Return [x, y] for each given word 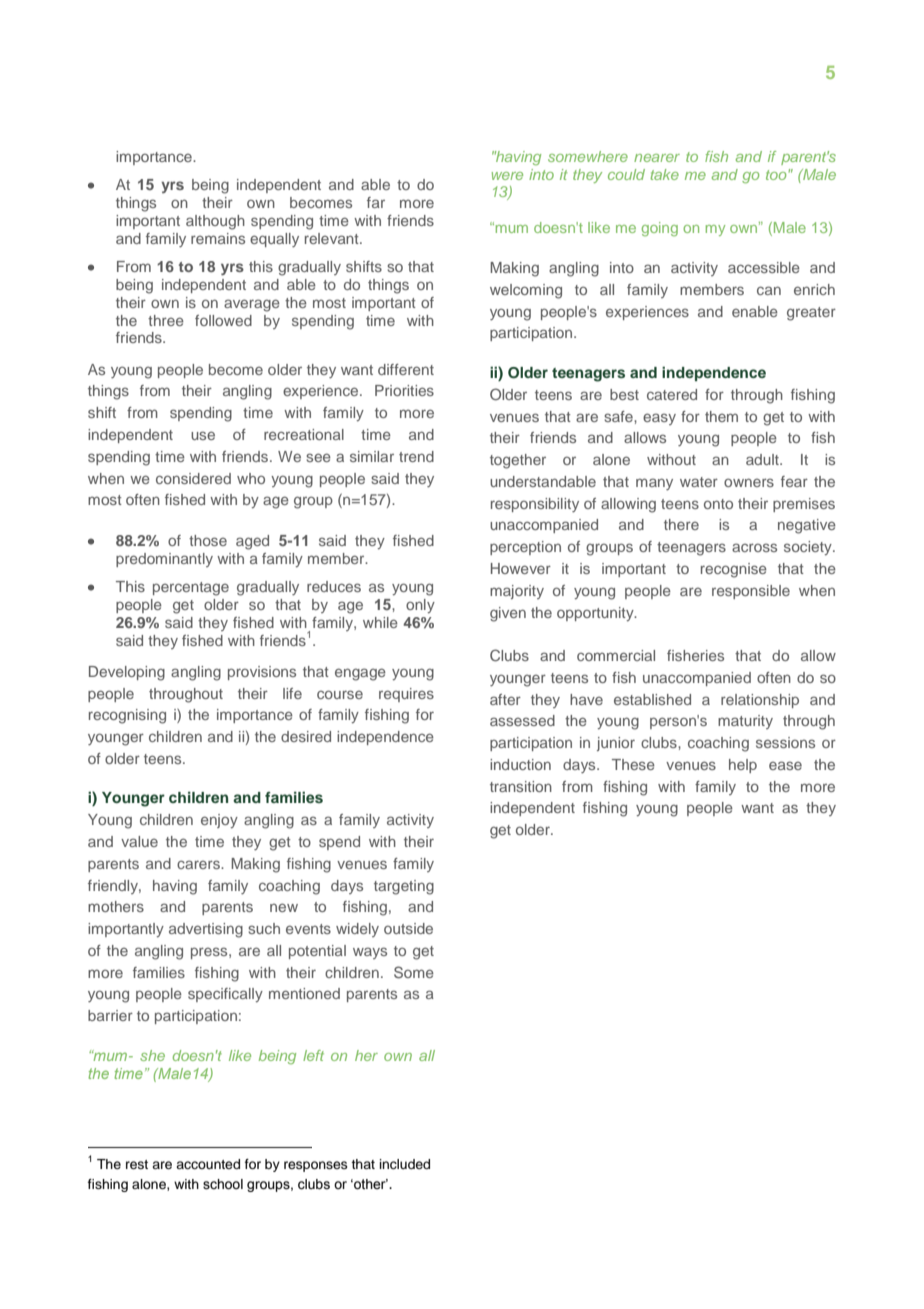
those [208, 540]
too [776, 175]
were [507, 176]
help [743, 766]
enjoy [219, 821]
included [405, 1164]
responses [316, 1166]
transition [521, 786]
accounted [208, 1164]
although [215, 222]
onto [718, 504]
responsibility [535, 505]
